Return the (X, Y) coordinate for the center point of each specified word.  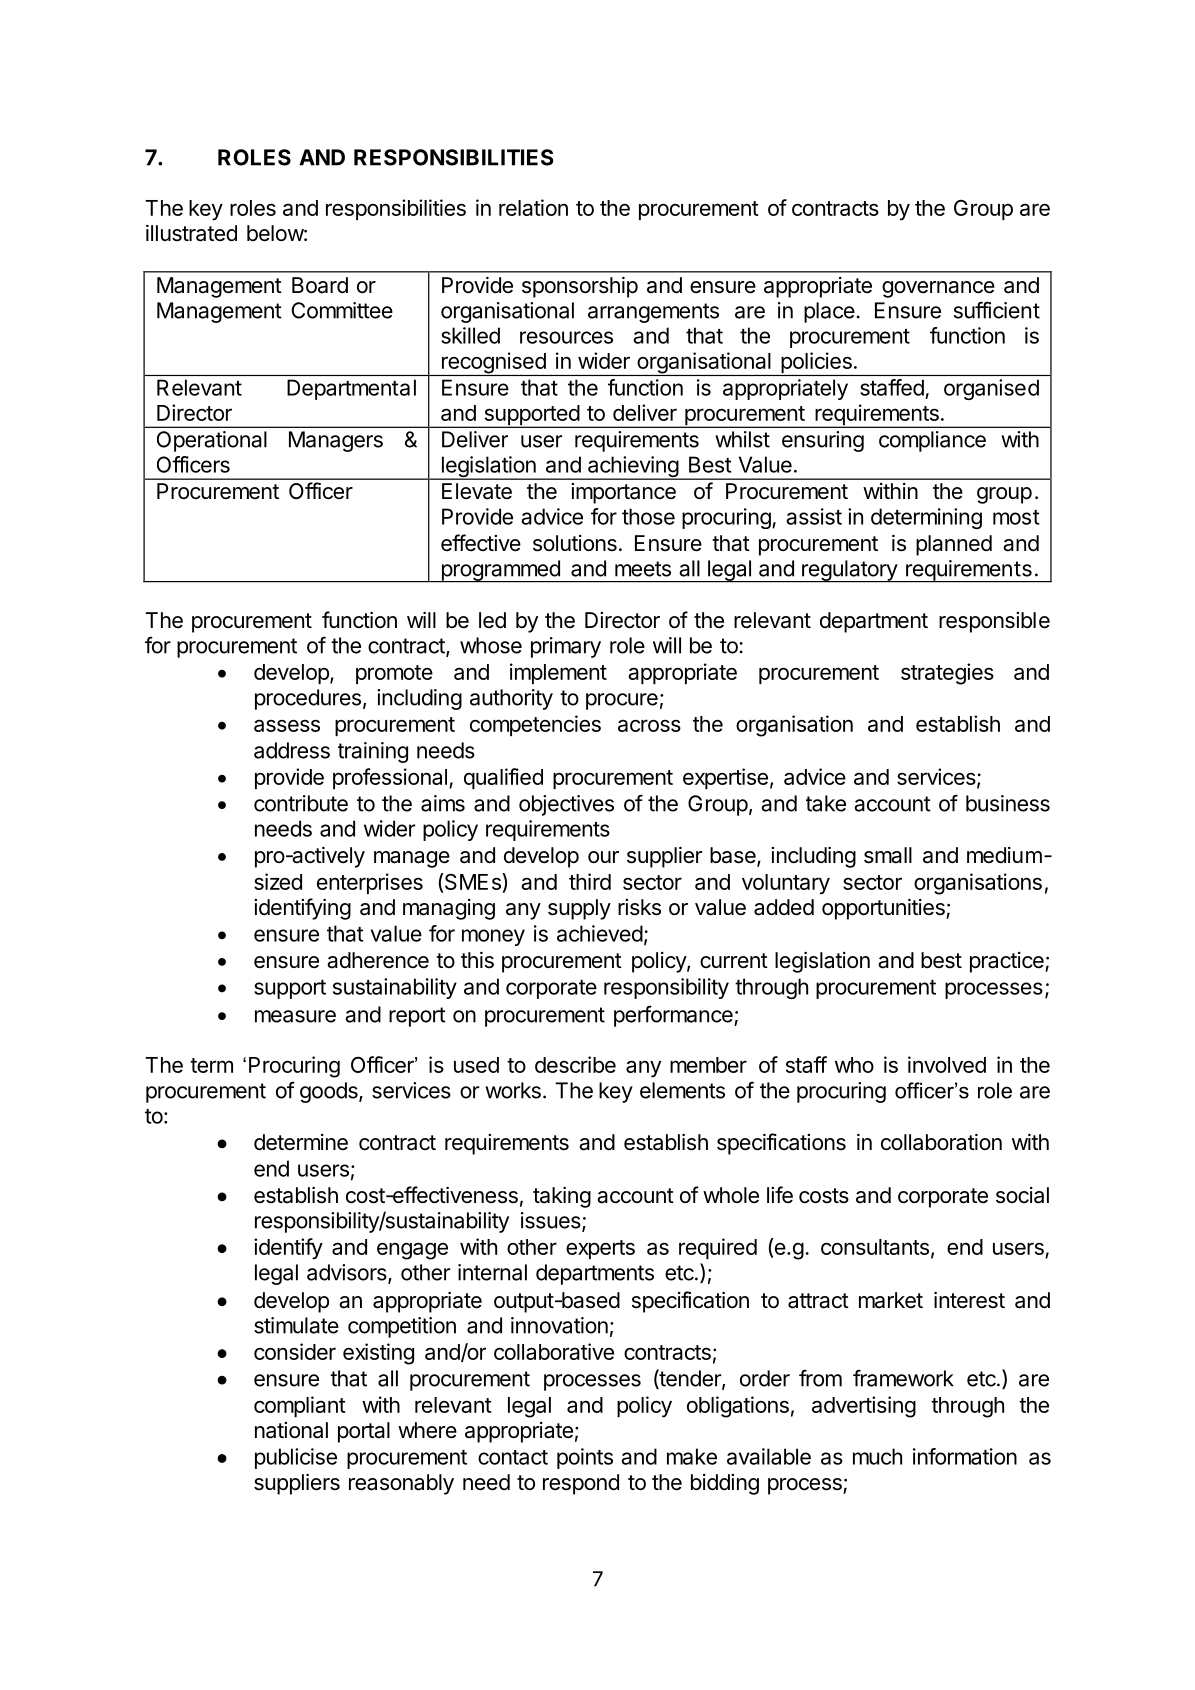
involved (947, 1064)
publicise (296, 1458)
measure (295, 1016)
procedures (308, 699)
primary (566, 647)
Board (320, 285)
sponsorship (580, 287)
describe (575, 1064)
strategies (947, 674)
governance (938, 289)
